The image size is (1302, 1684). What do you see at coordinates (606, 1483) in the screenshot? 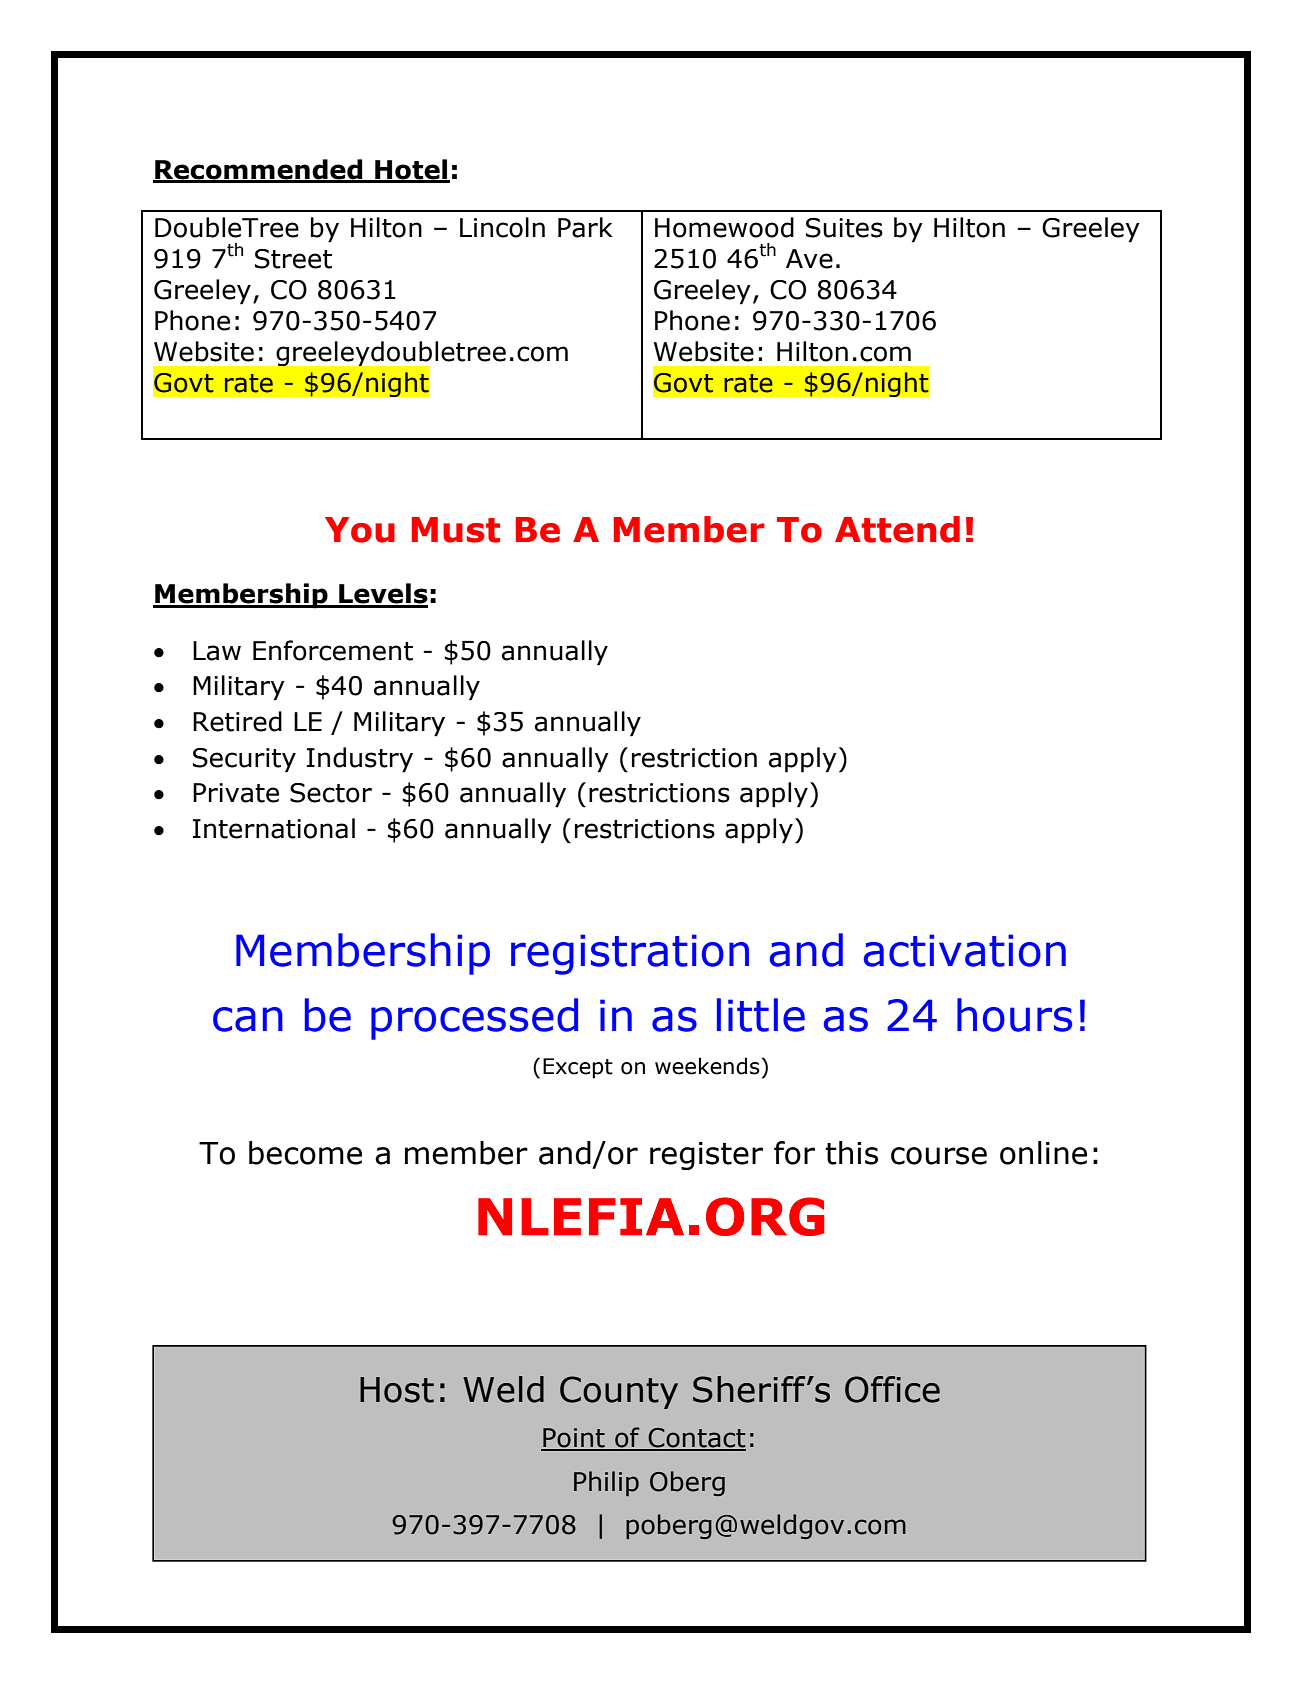
I see `Philip` at bounding box center [606, 1483].
